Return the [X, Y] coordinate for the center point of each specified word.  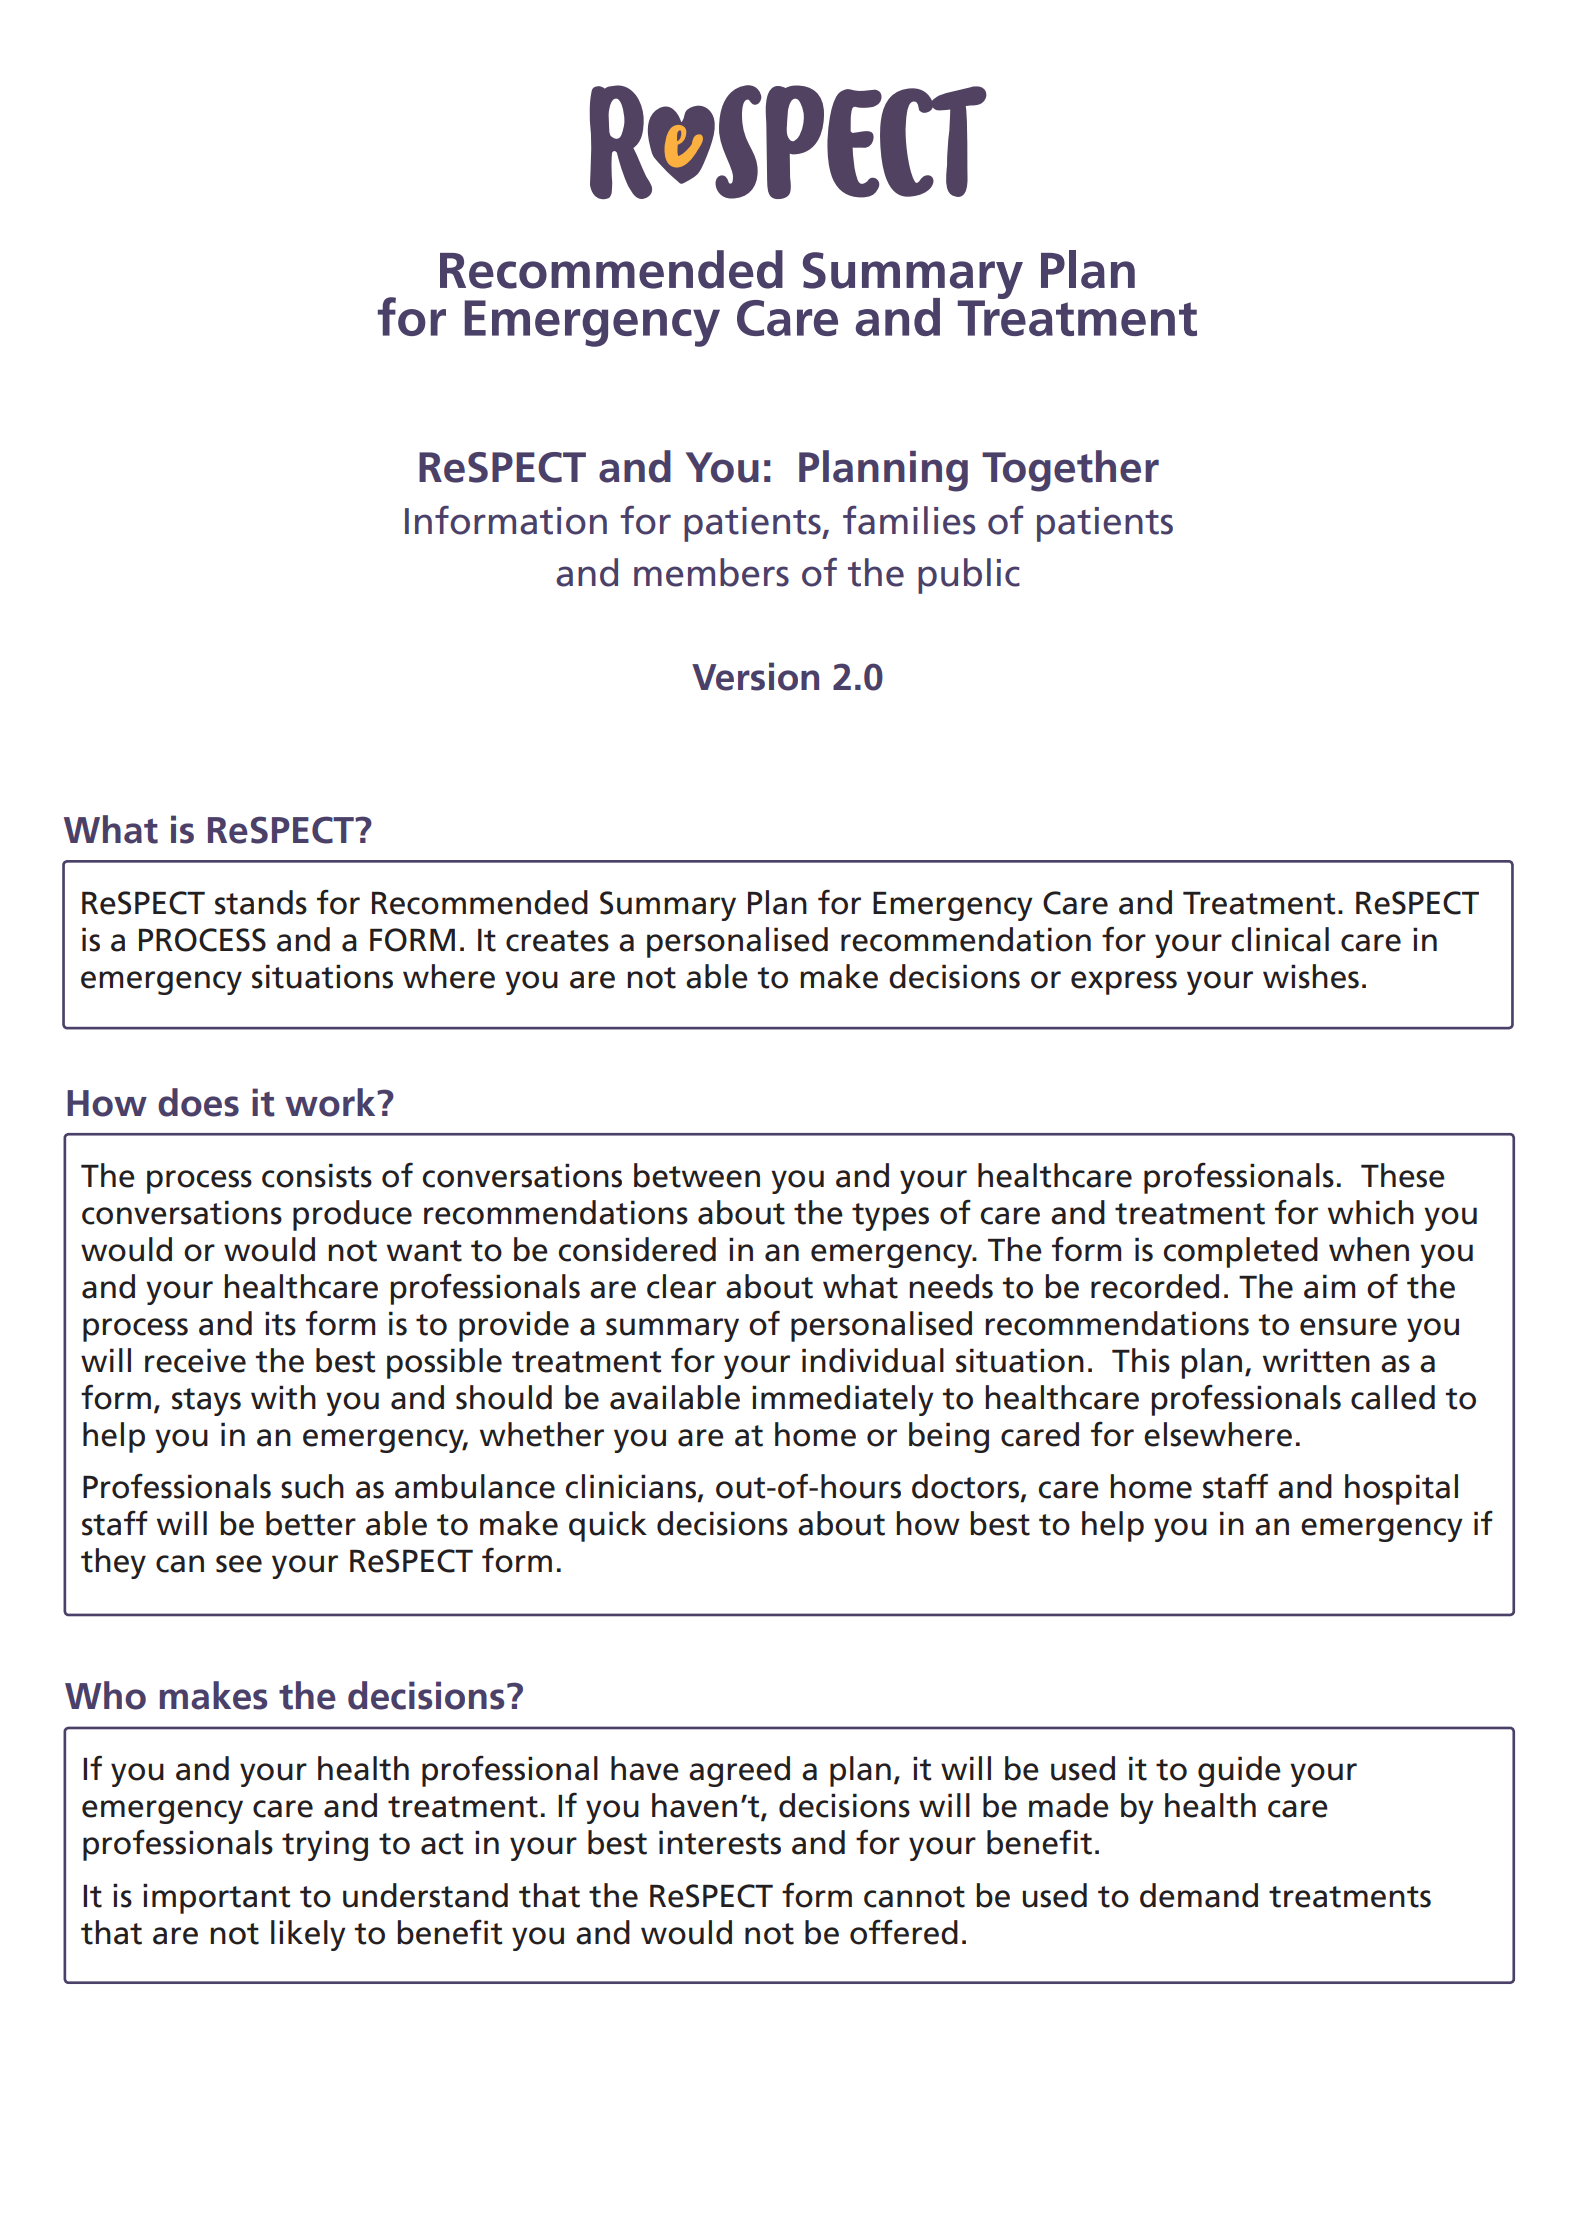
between [697, 1175]
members [711, 572]
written [1316, 1360]
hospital [1401, 1489]
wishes [1311, 976]
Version [755, 676]
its [280, 1323]
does [198, 1102]
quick [608, 1526]
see [239, 1564]
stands [261, 902]
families [909, 520]
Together [1070, 471]
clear [681, 1286]
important [216, 1898]
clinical [1280, 939]
